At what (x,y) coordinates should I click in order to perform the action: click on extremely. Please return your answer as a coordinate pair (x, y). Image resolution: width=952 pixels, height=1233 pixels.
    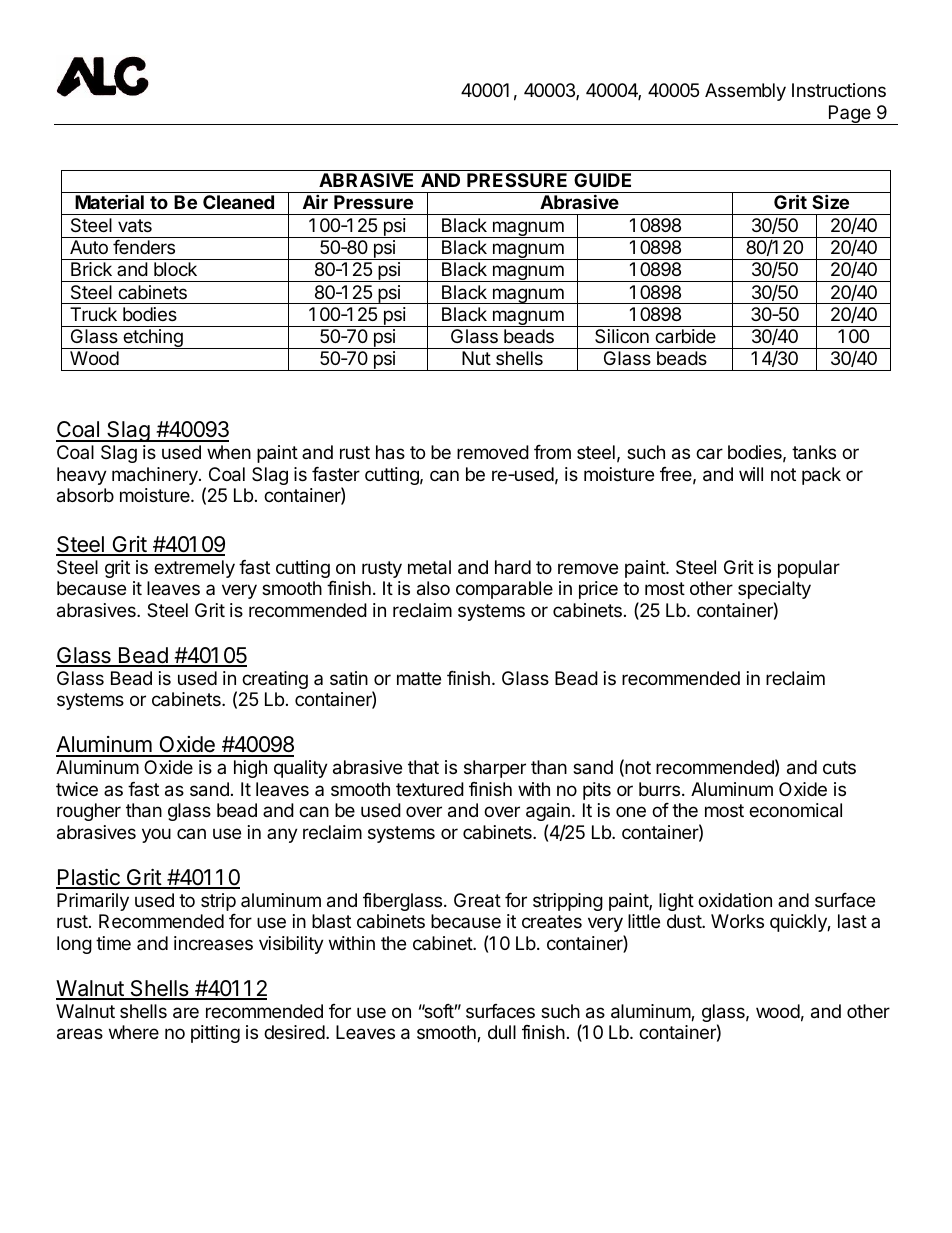
    Looking at the image, I should click on (194, 569).
